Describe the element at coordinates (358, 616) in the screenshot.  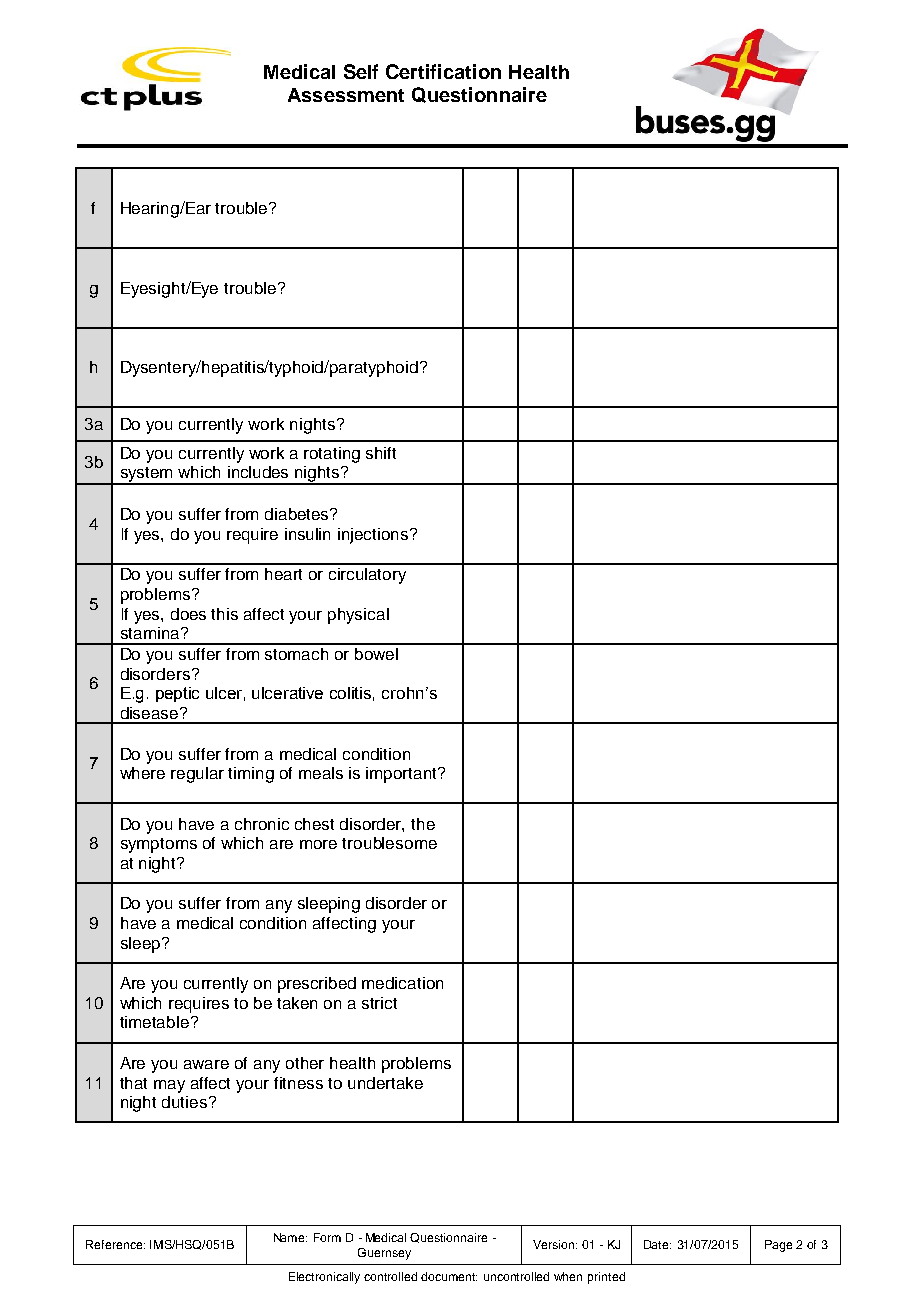
I see `physical` at that location.
